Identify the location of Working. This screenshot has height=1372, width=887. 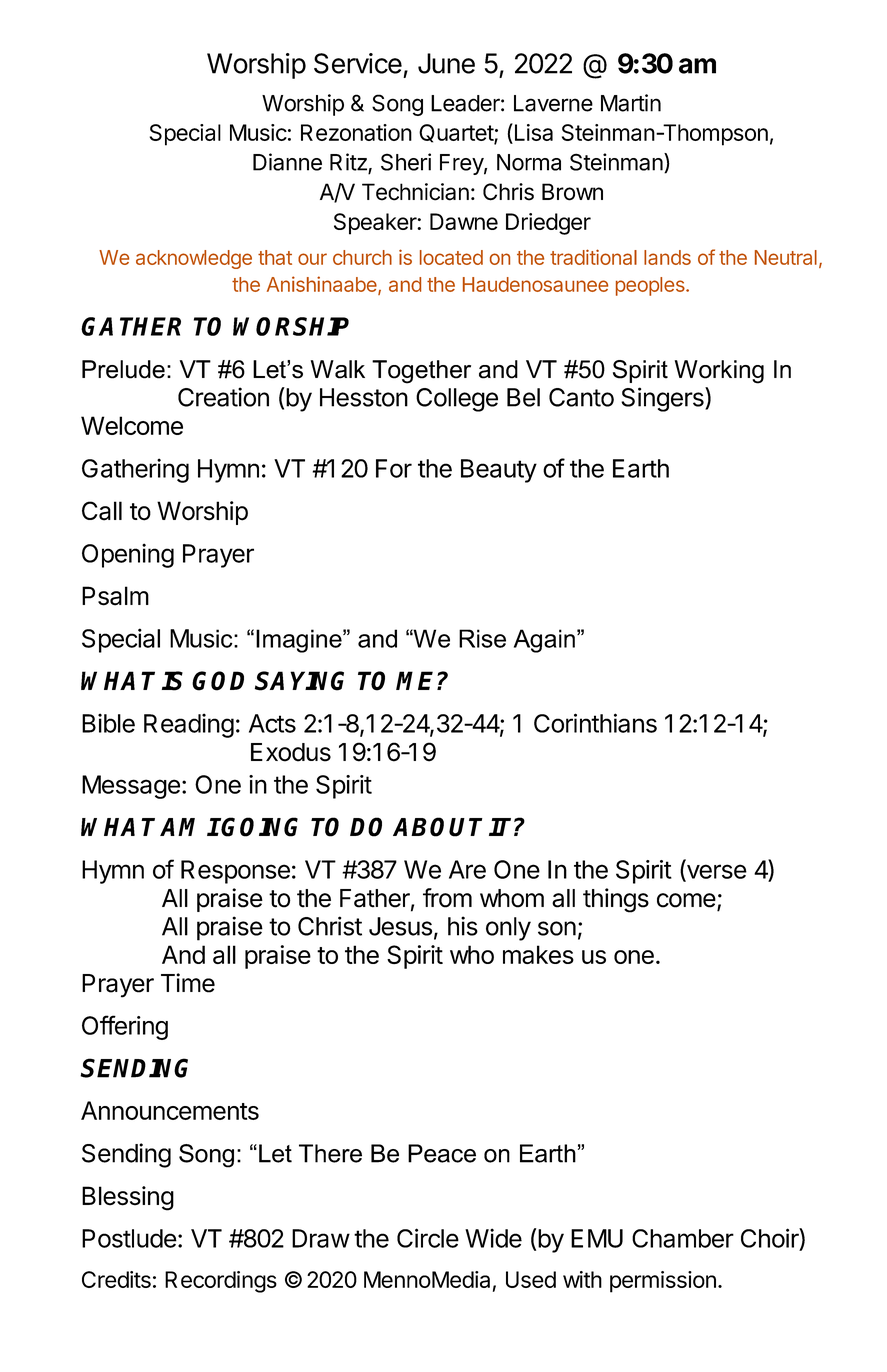
(719, 372).
